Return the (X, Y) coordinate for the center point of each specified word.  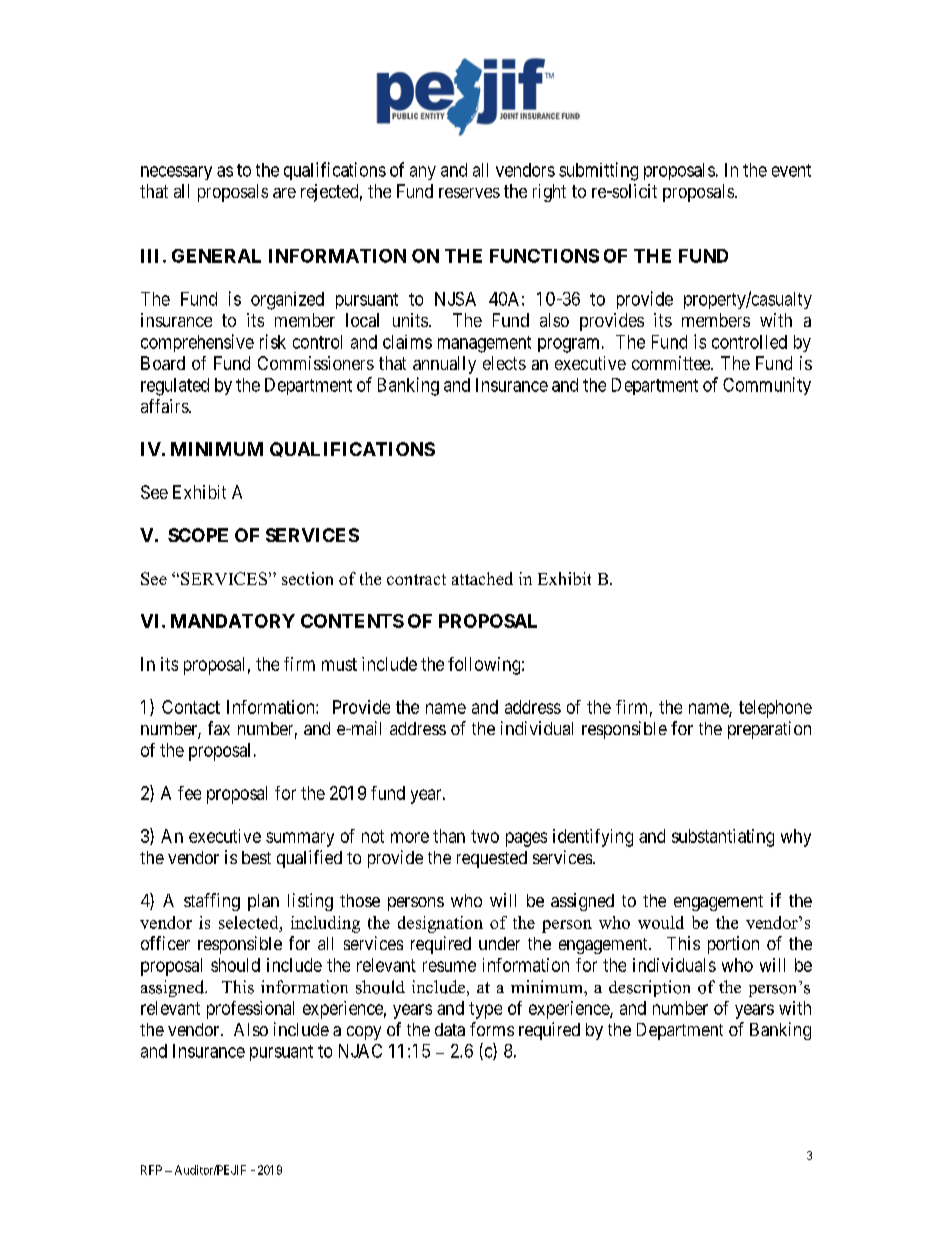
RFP (151, 1170)
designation (440, 924)
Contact (191, 707)
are (284, 193)
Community (767, 386)
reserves (469, 193)
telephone (775, 709)
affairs (165, 406)
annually (444, 365)
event (791, 170)
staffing (212, 902)
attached (482, 578)
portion (733, 945)
